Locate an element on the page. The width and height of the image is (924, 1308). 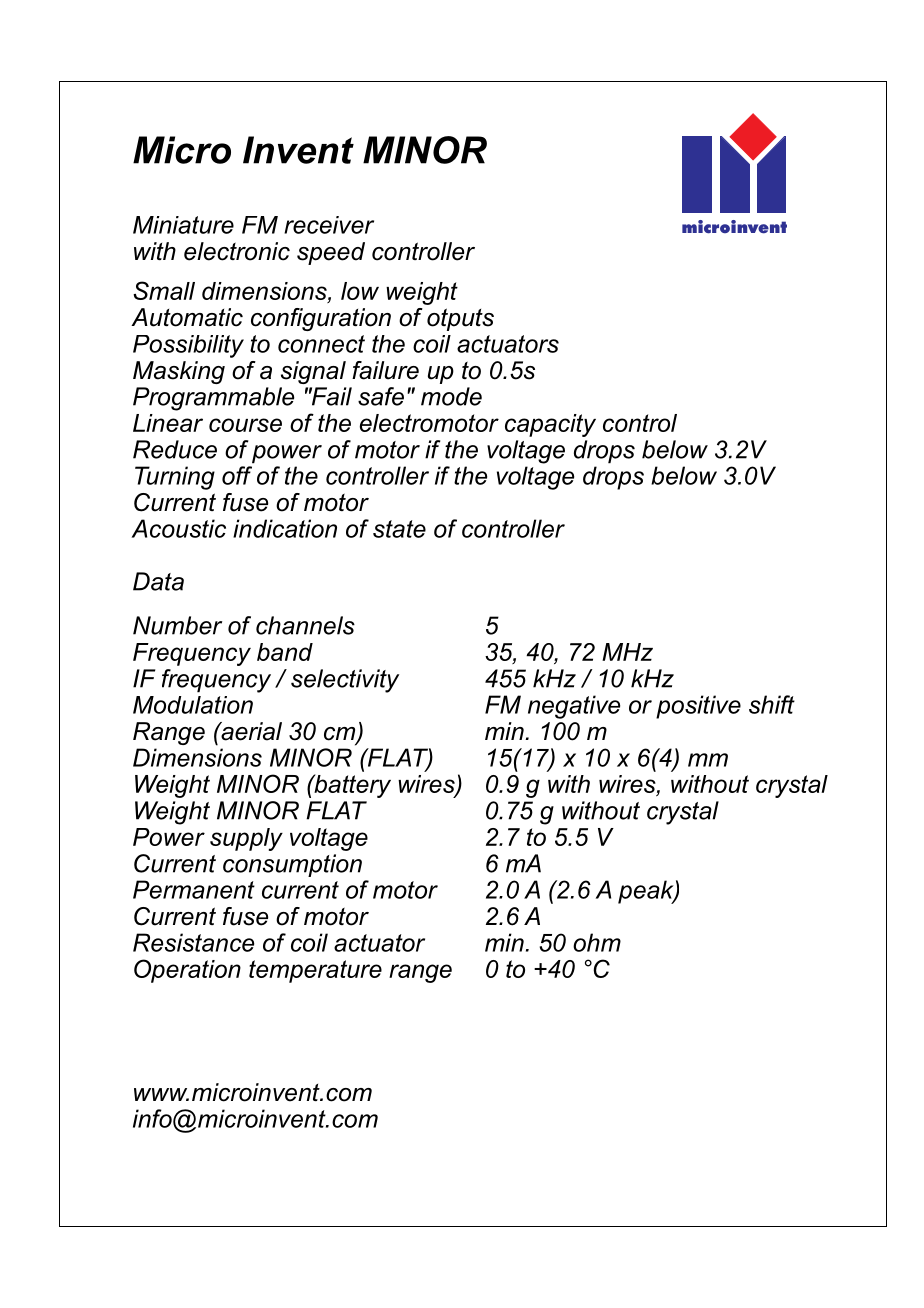
aerial is located at coordinates (250, 731).
